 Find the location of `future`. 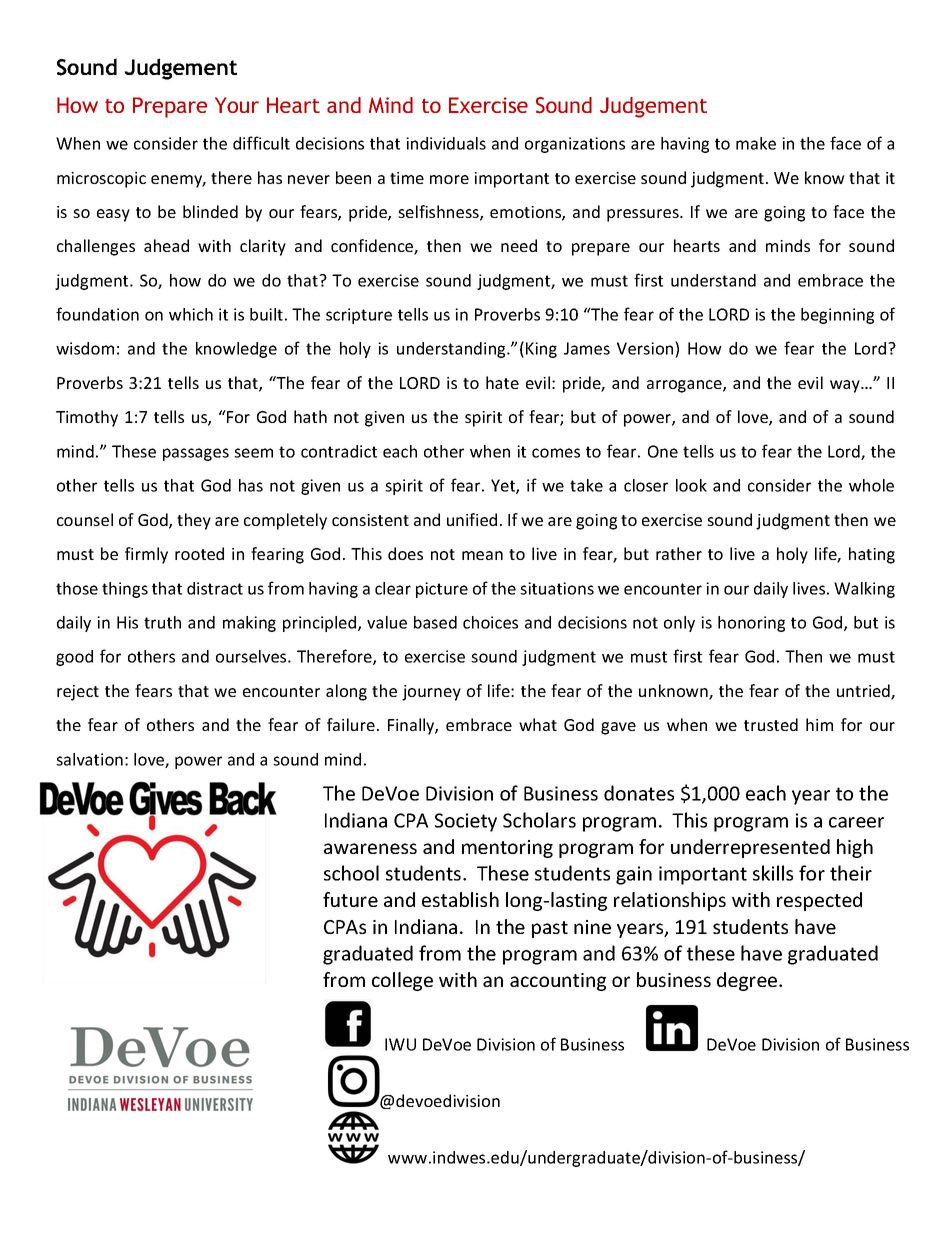

future is located at coordinates (350, 899).
